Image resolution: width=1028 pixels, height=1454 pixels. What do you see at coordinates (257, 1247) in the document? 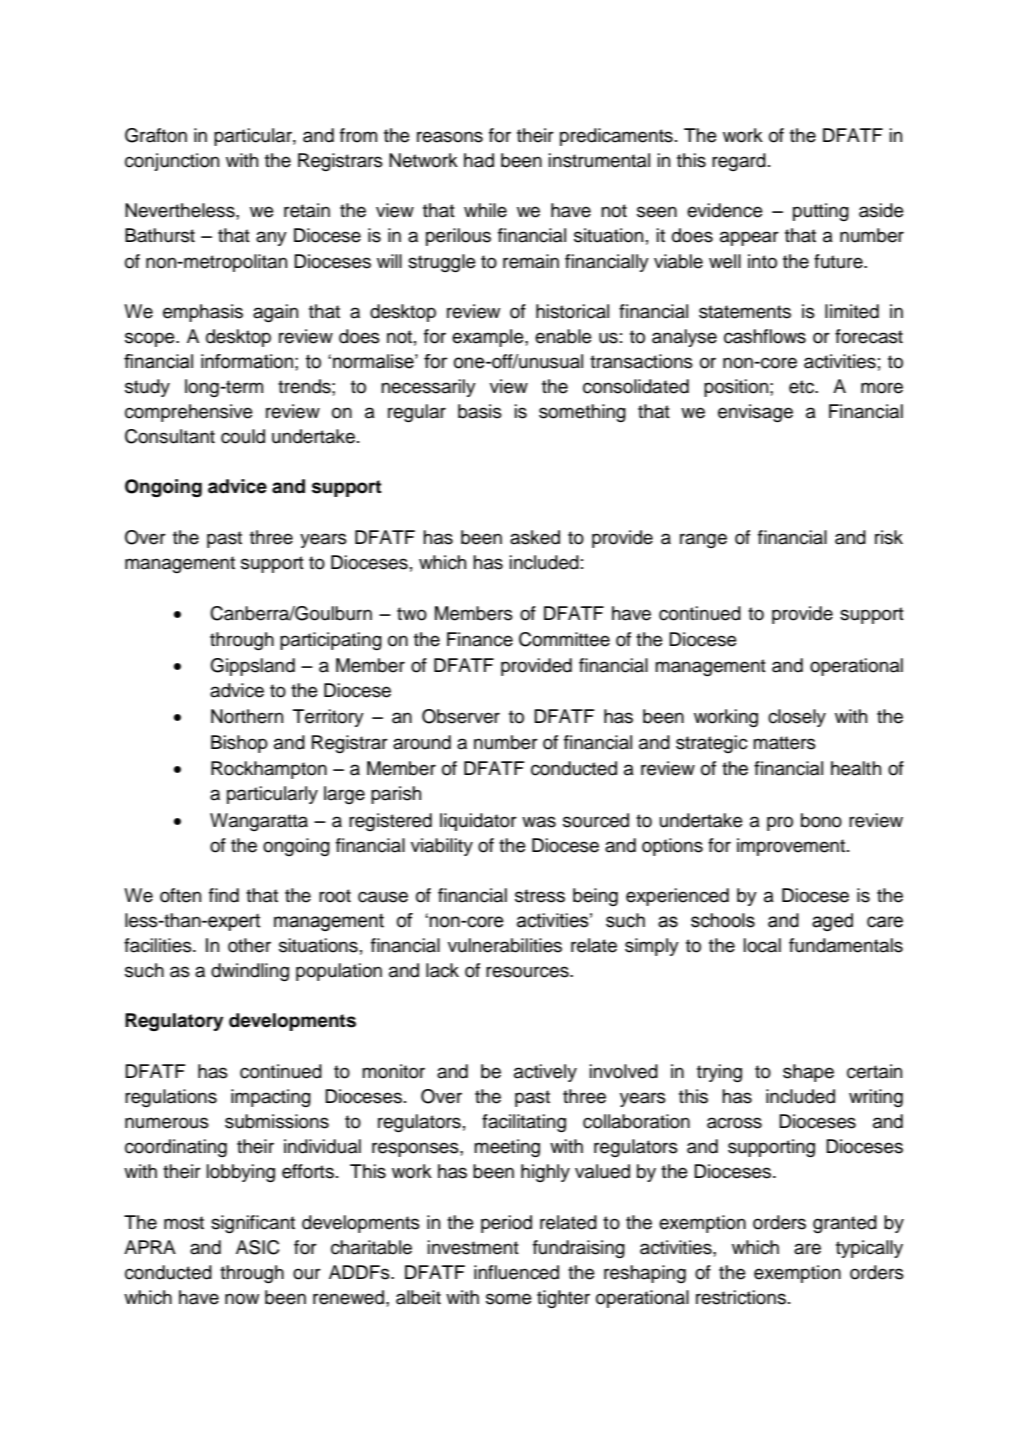
I see `ASIC` at bounding box center [257, 1247].
